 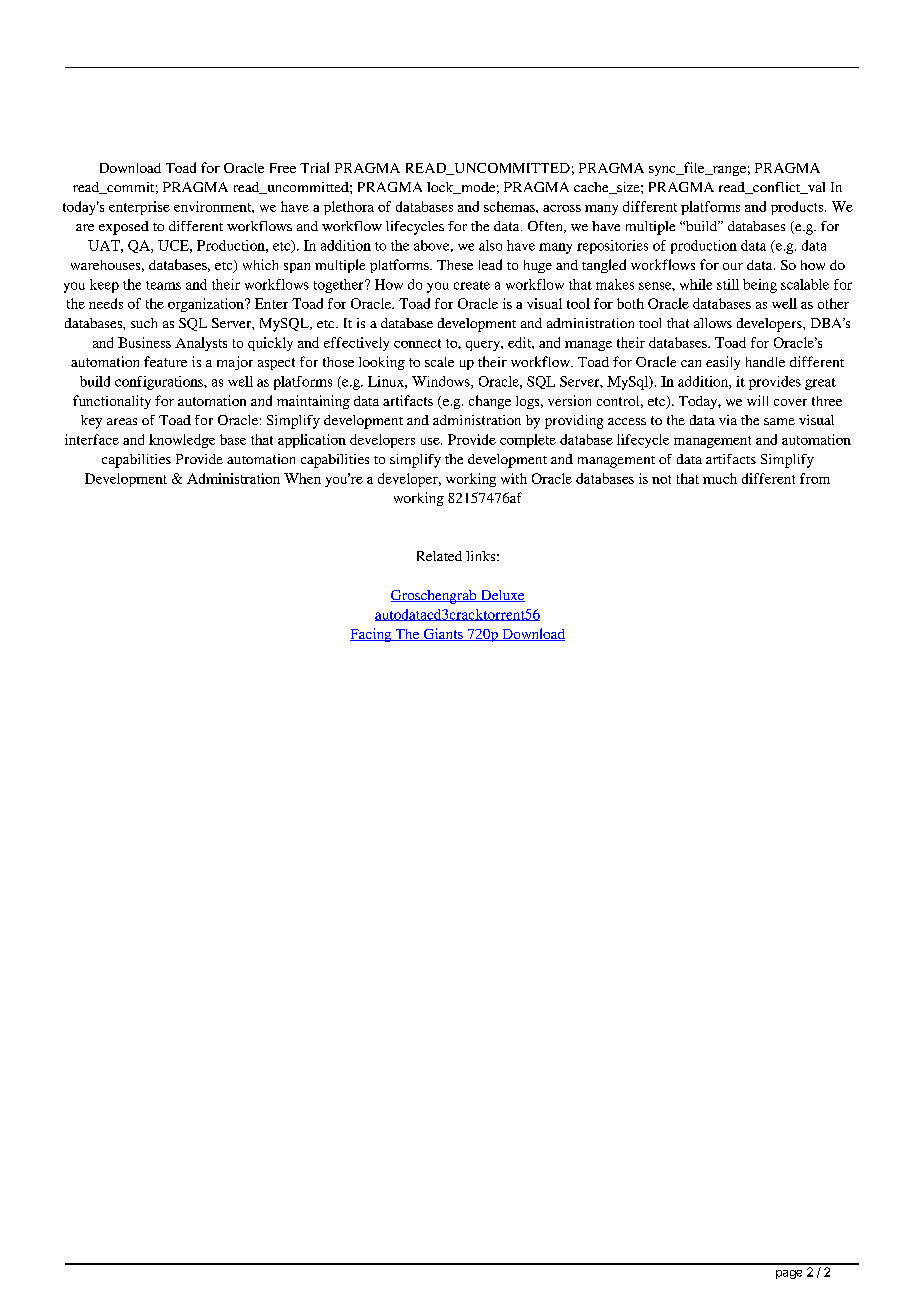 I want to click on schemas, so click(x=510, y=206).
